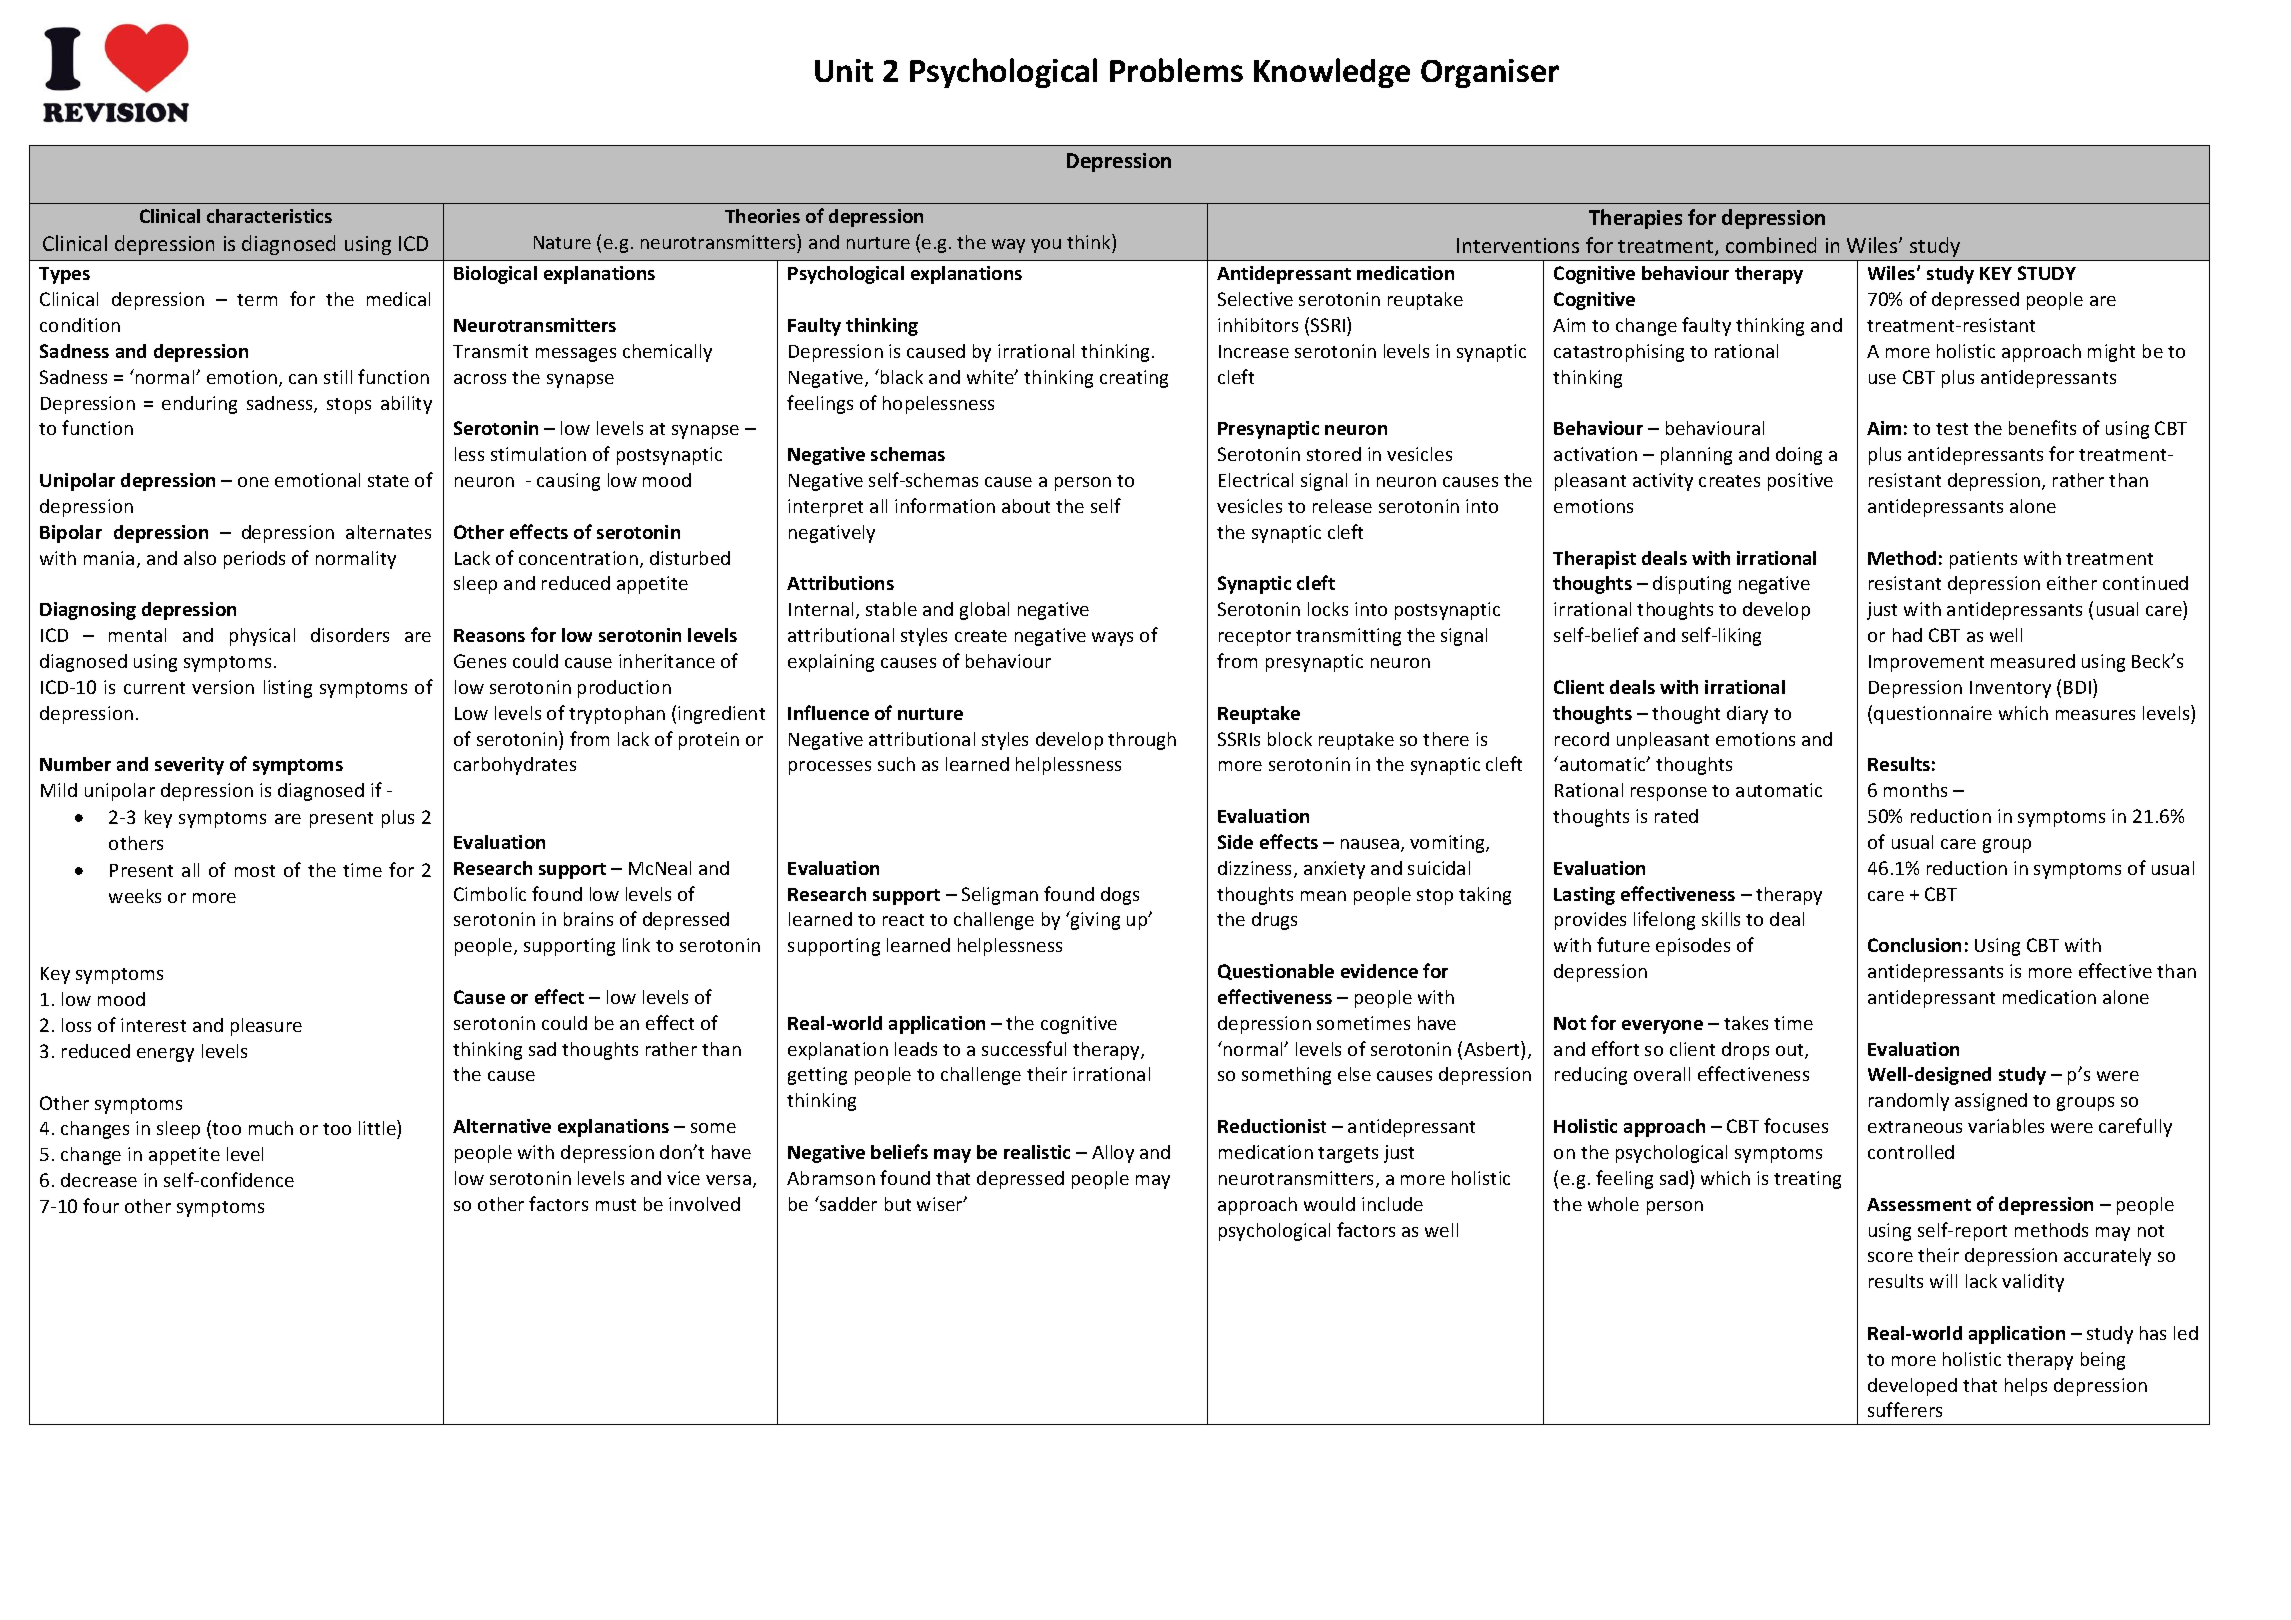 The width and height of the document is (2291, 1620). What do you see at coordinates (269, 216) in the document?
I see `characteristics` at bounding box center [269, 216].
